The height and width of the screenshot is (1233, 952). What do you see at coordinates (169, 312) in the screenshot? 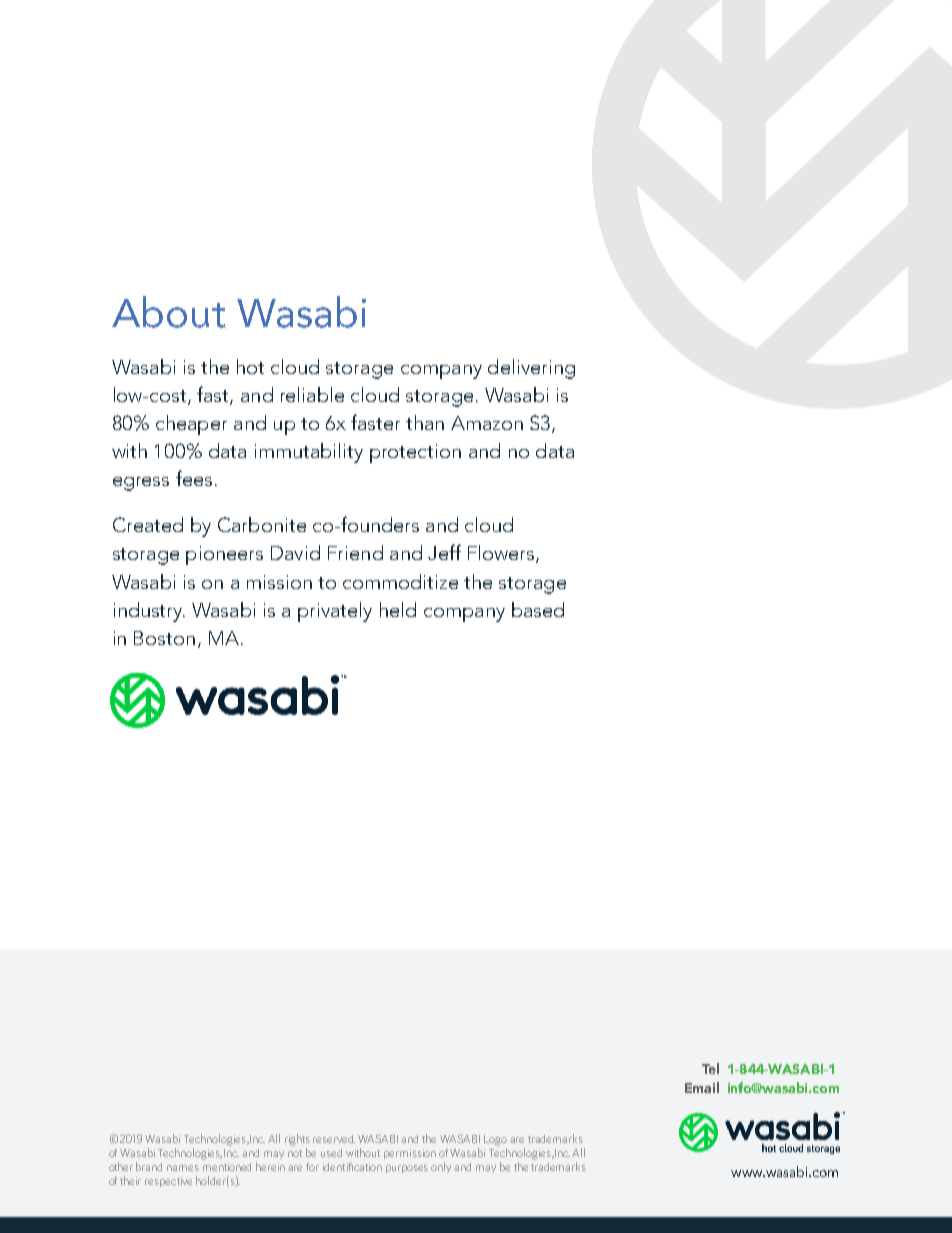
I see `About` at bounding box center [169, 312].
